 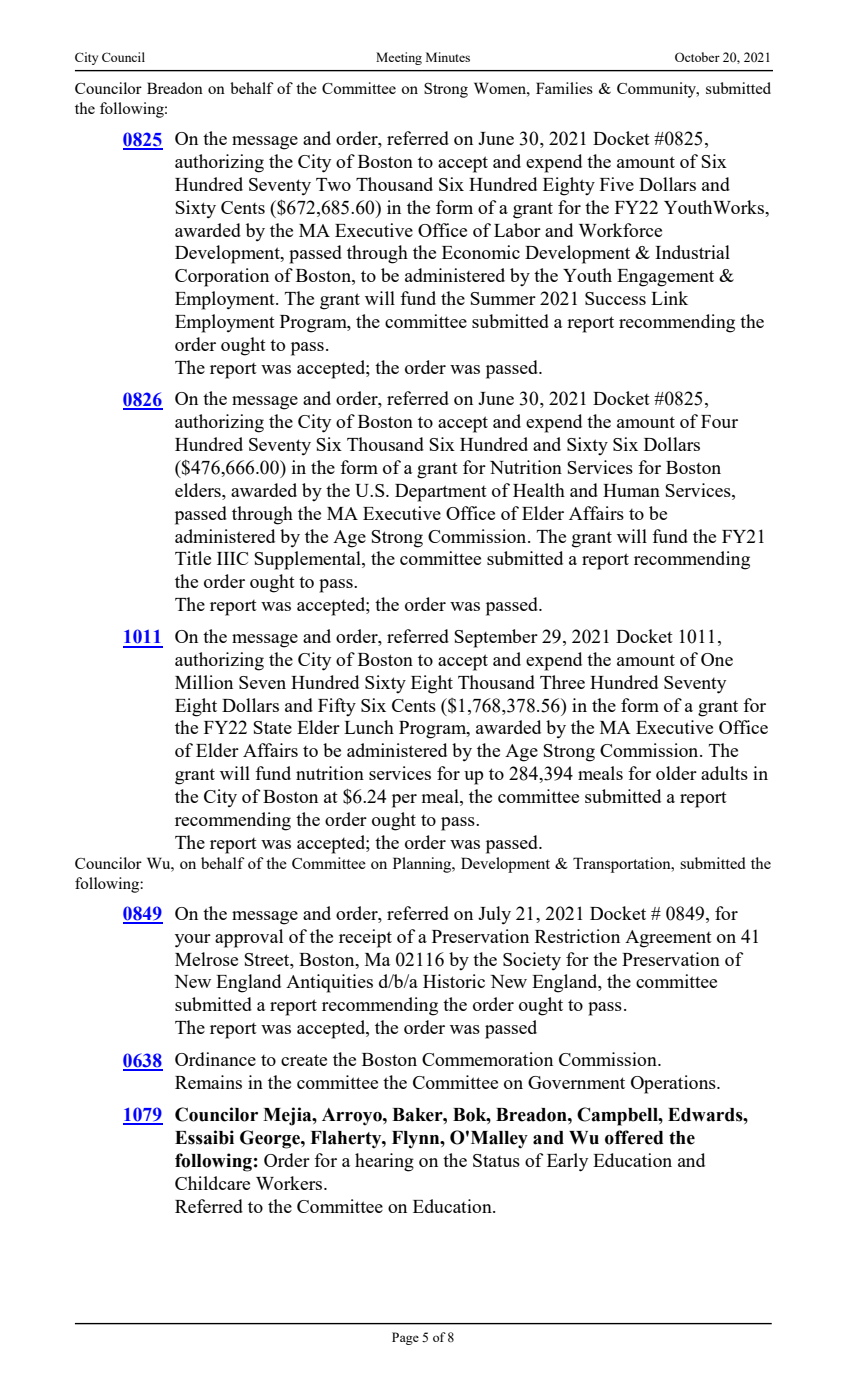 I want to click on Two, so click(x=333, y=184).
